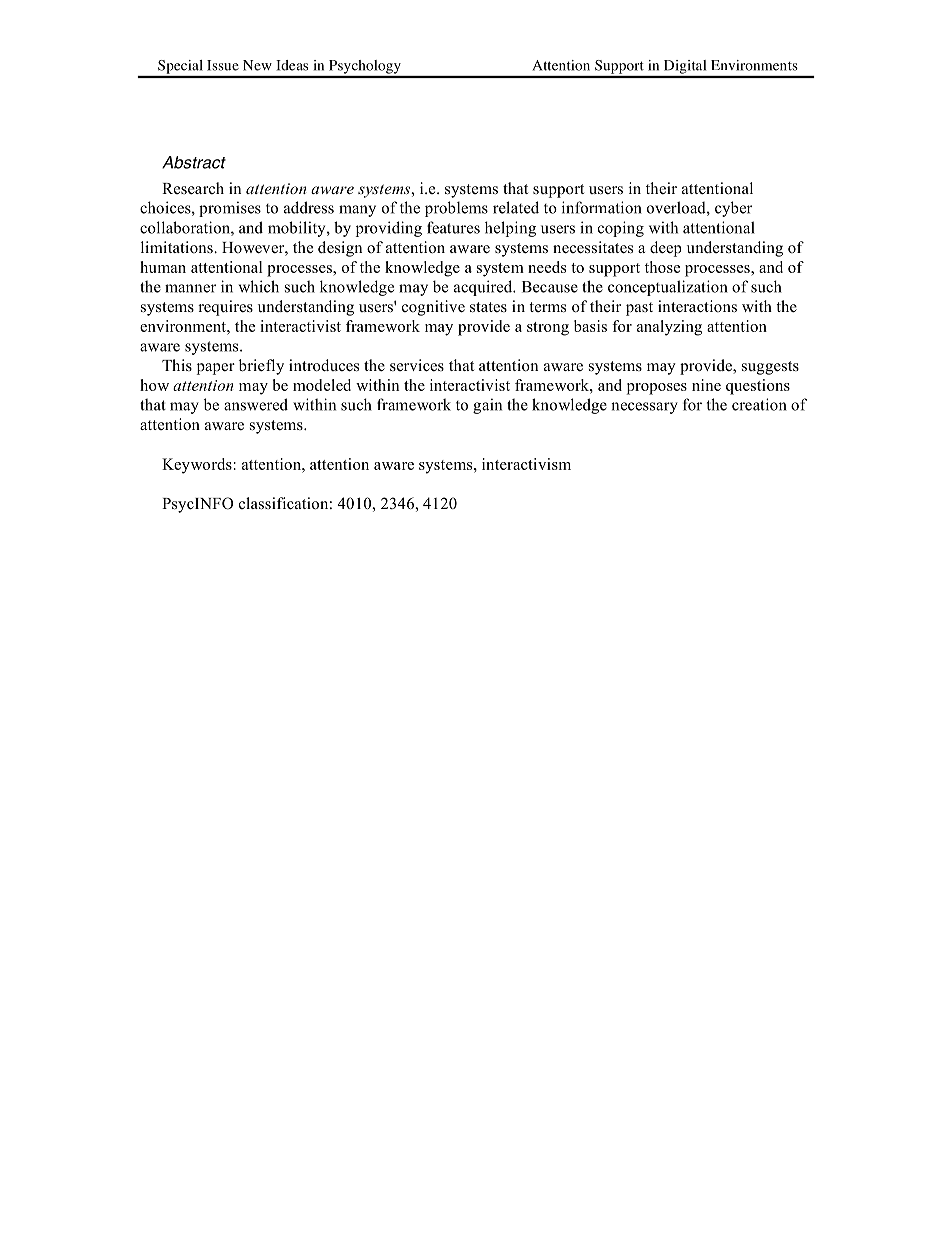  I want to click on requires, so click(225, 308).
